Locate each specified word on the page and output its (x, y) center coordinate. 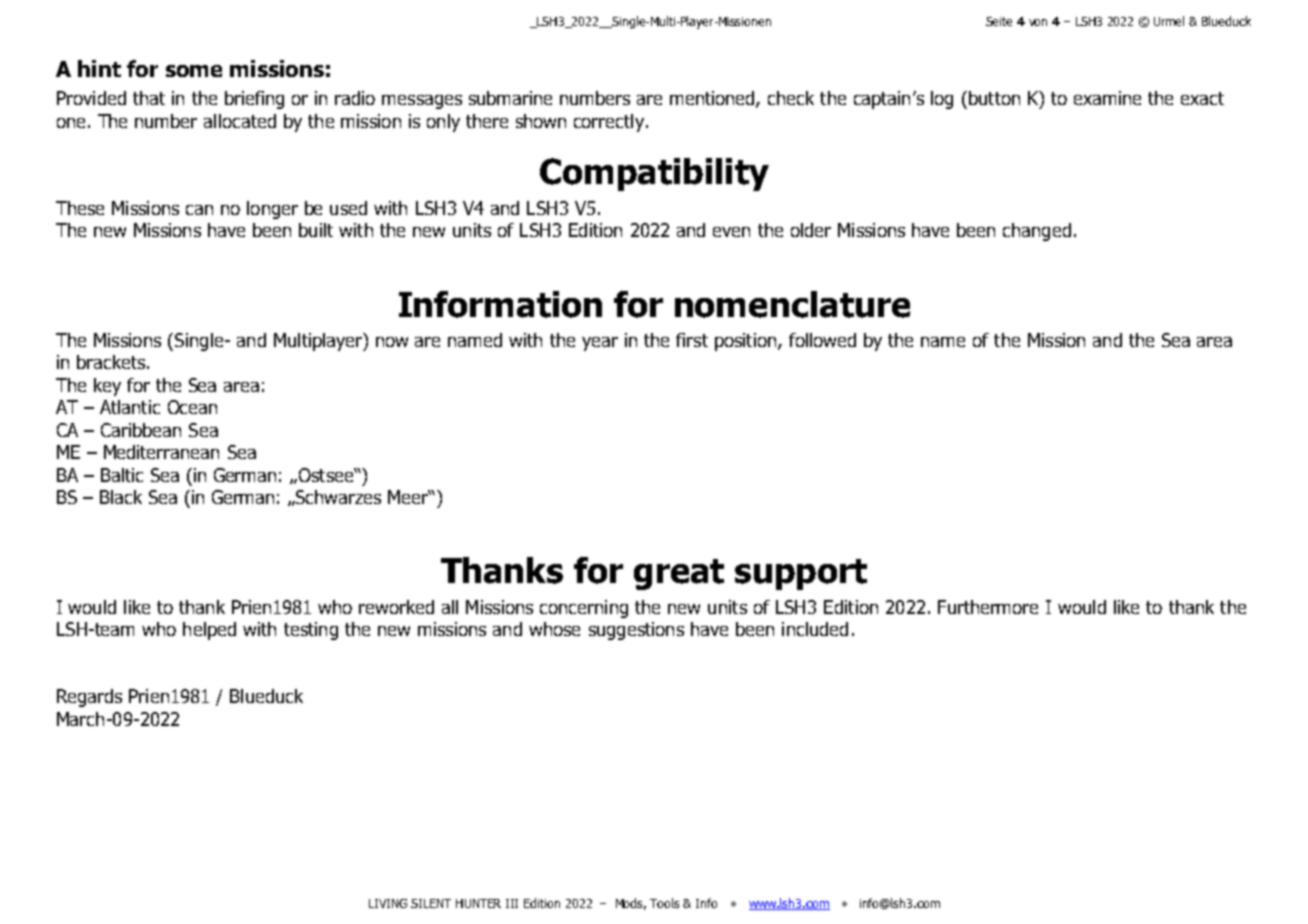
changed (1037, 232)
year (600, 344)
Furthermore (988, 607)
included (815, 629)
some (194, 71)
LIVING (388, 903)
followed (822, 340)
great (679, 574)
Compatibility (654, 174)
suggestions (636, 631)
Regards (89, 698)
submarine (510, 98)
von (1038, 22)
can (199, 210)
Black (121, 497)
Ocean (192, 407)
